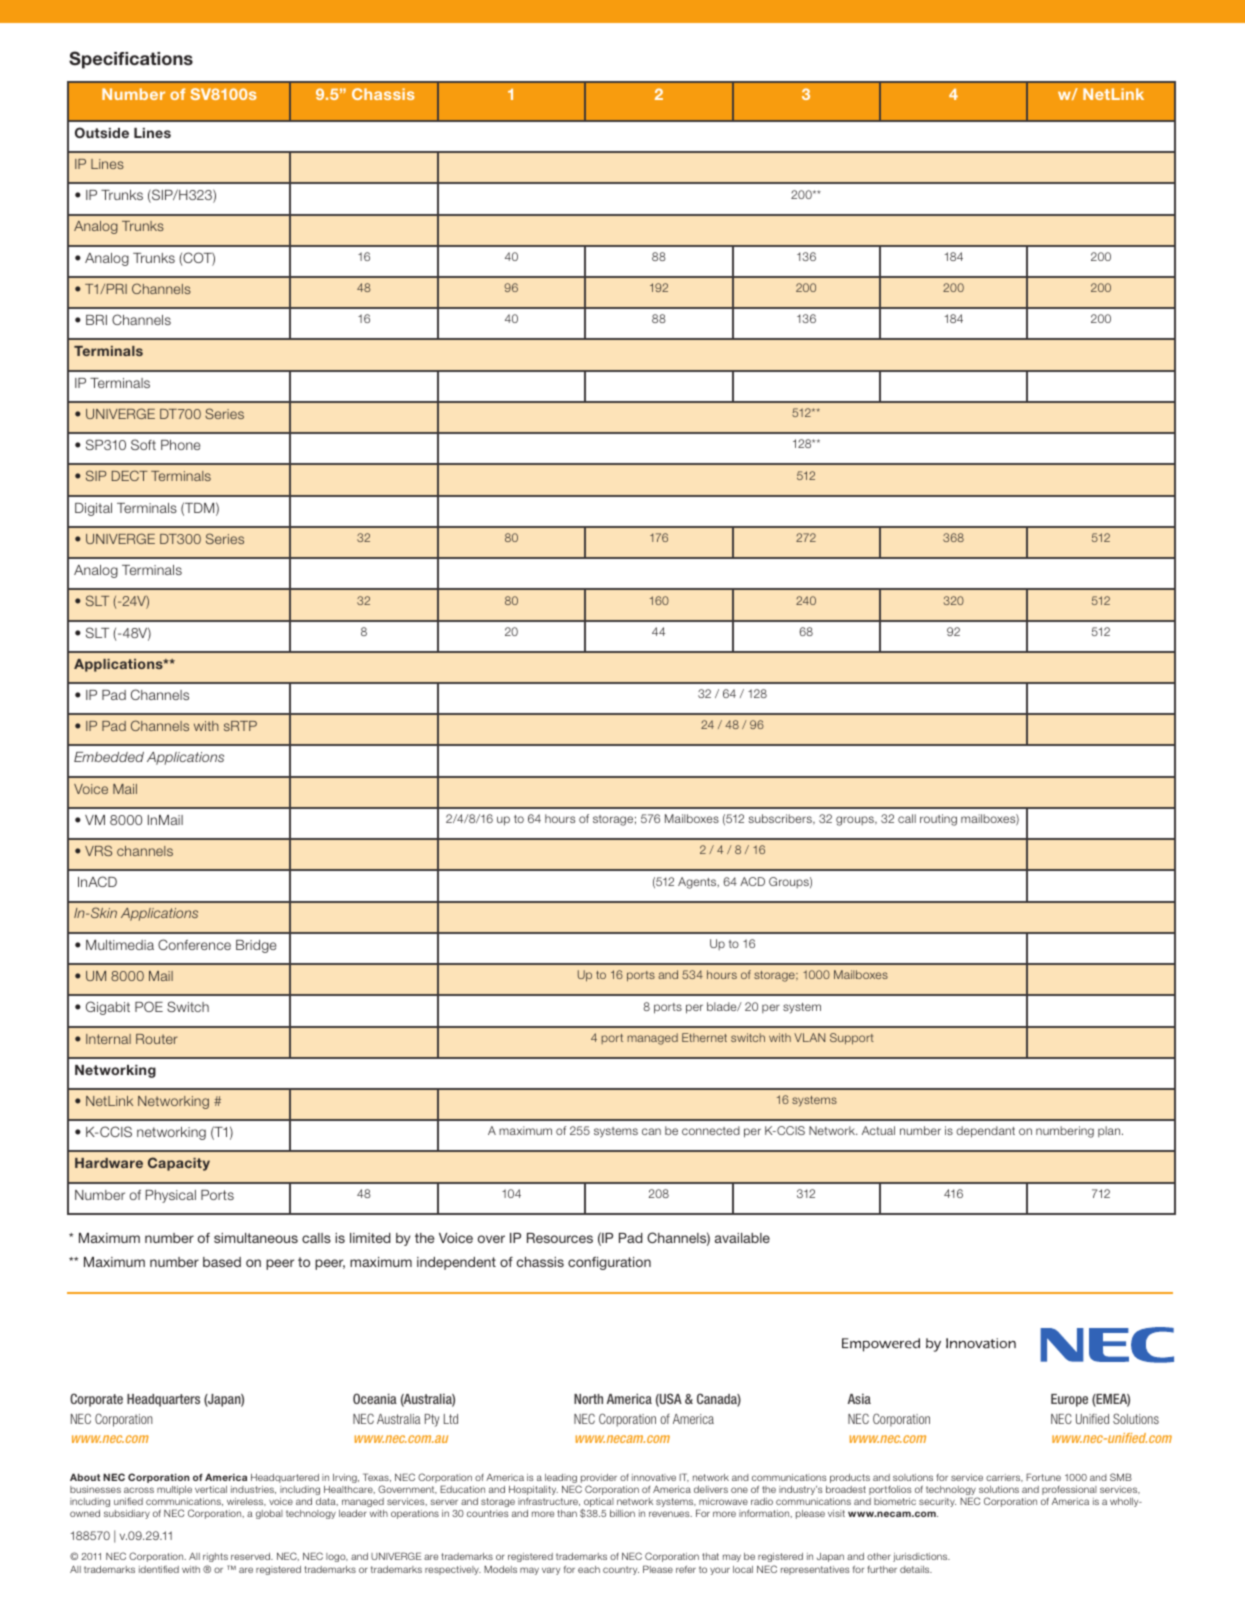  What do you see at coordinates (222, 1262) in the screenshot?
I see `based` at bounding box center [222, 1262].
